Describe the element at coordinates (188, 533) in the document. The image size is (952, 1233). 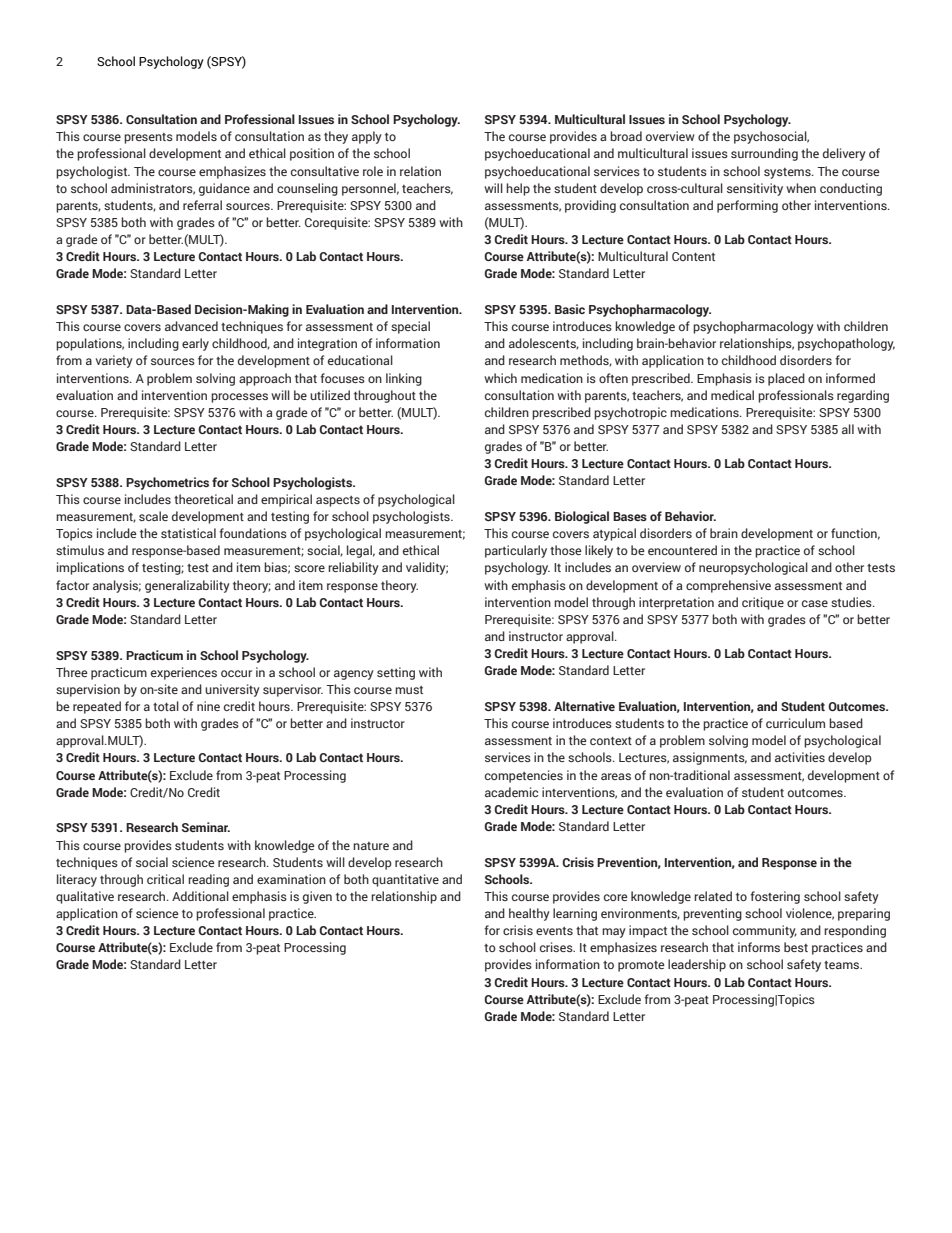
I see `statistical` at that location.
